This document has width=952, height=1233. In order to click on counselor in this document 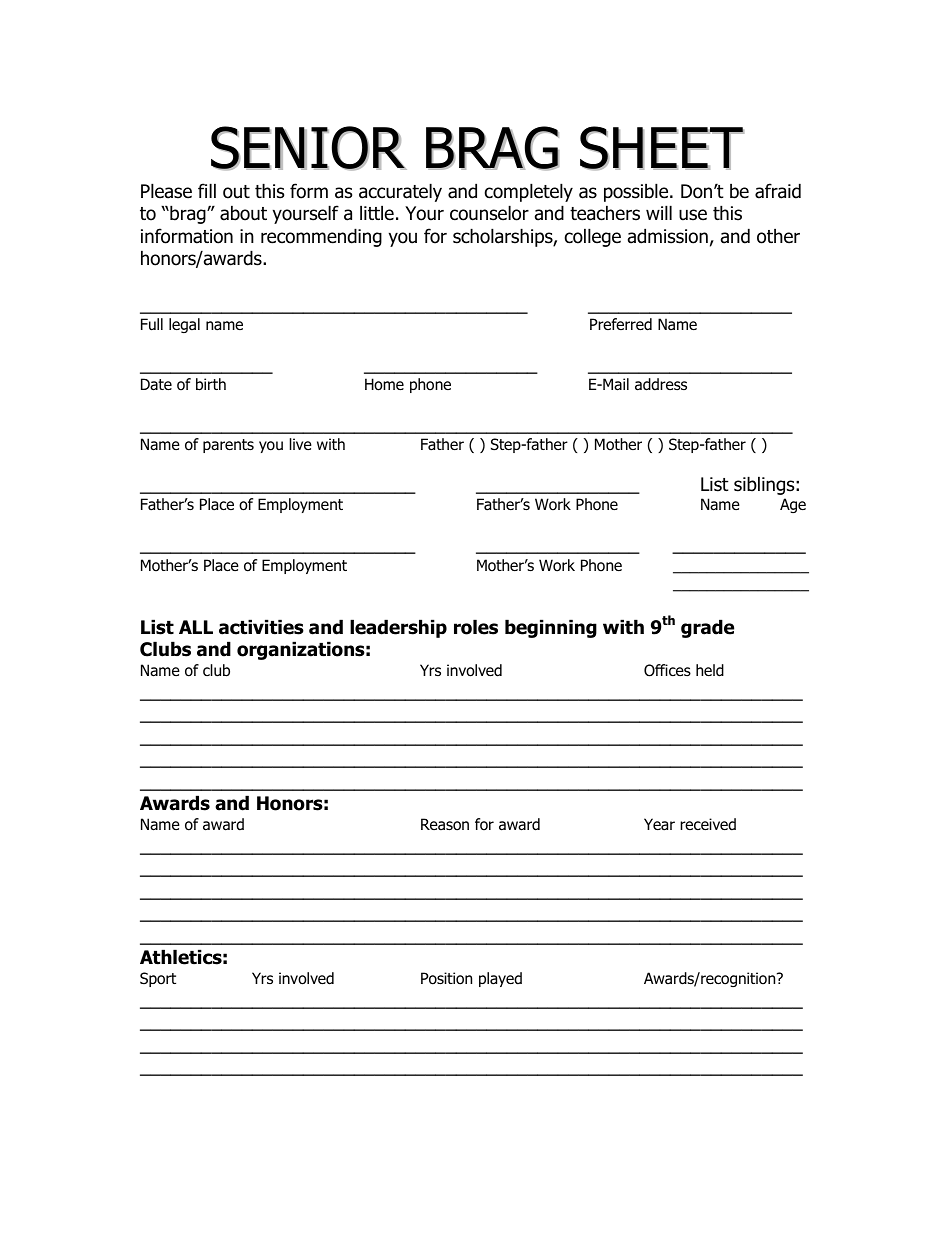, I will do `click(489, 213)`.
